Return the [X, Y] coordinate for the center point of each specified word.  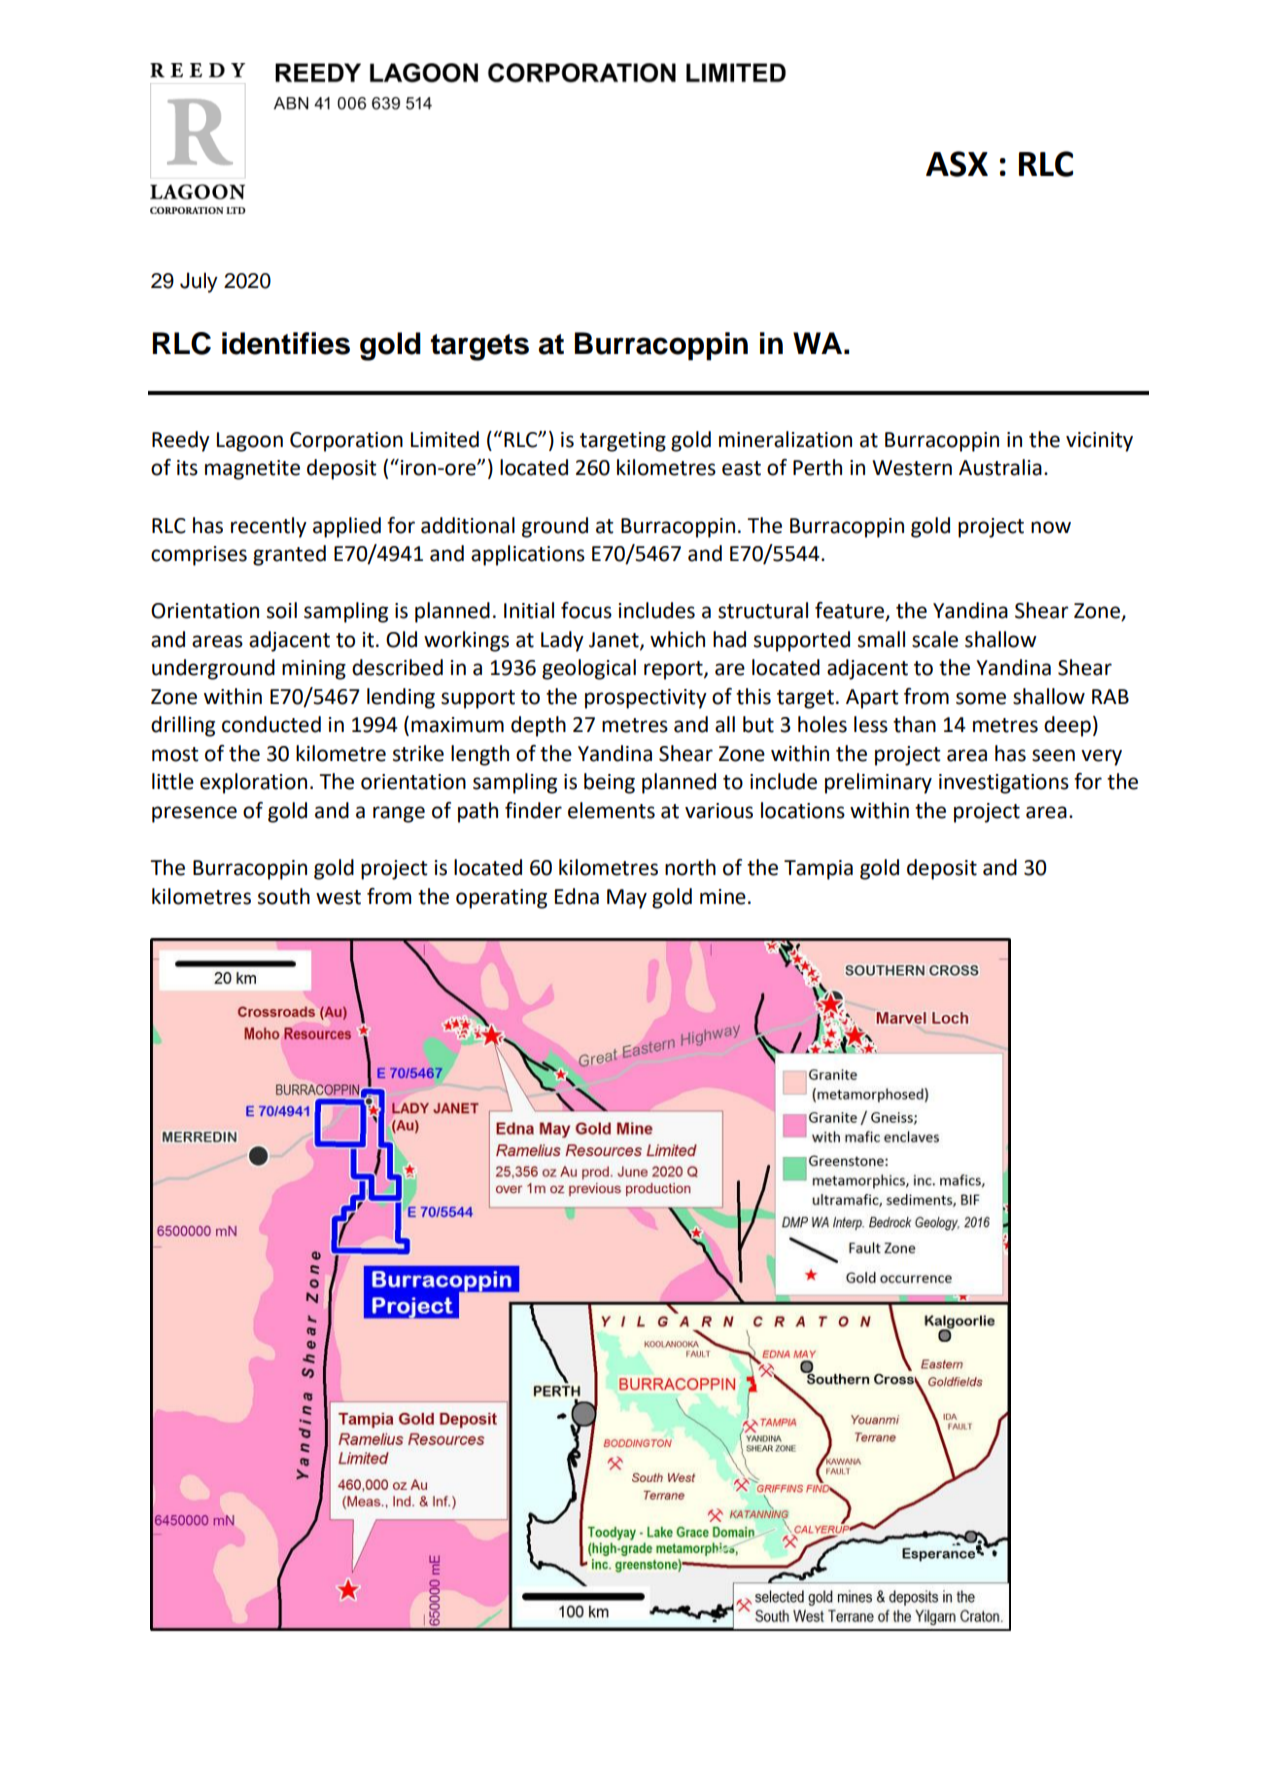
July [199, 282]
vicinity [1099, 442]
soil [282, 610]
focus [586, 610]
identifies [286, 343]
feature [850, 611]
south [284, 896]
